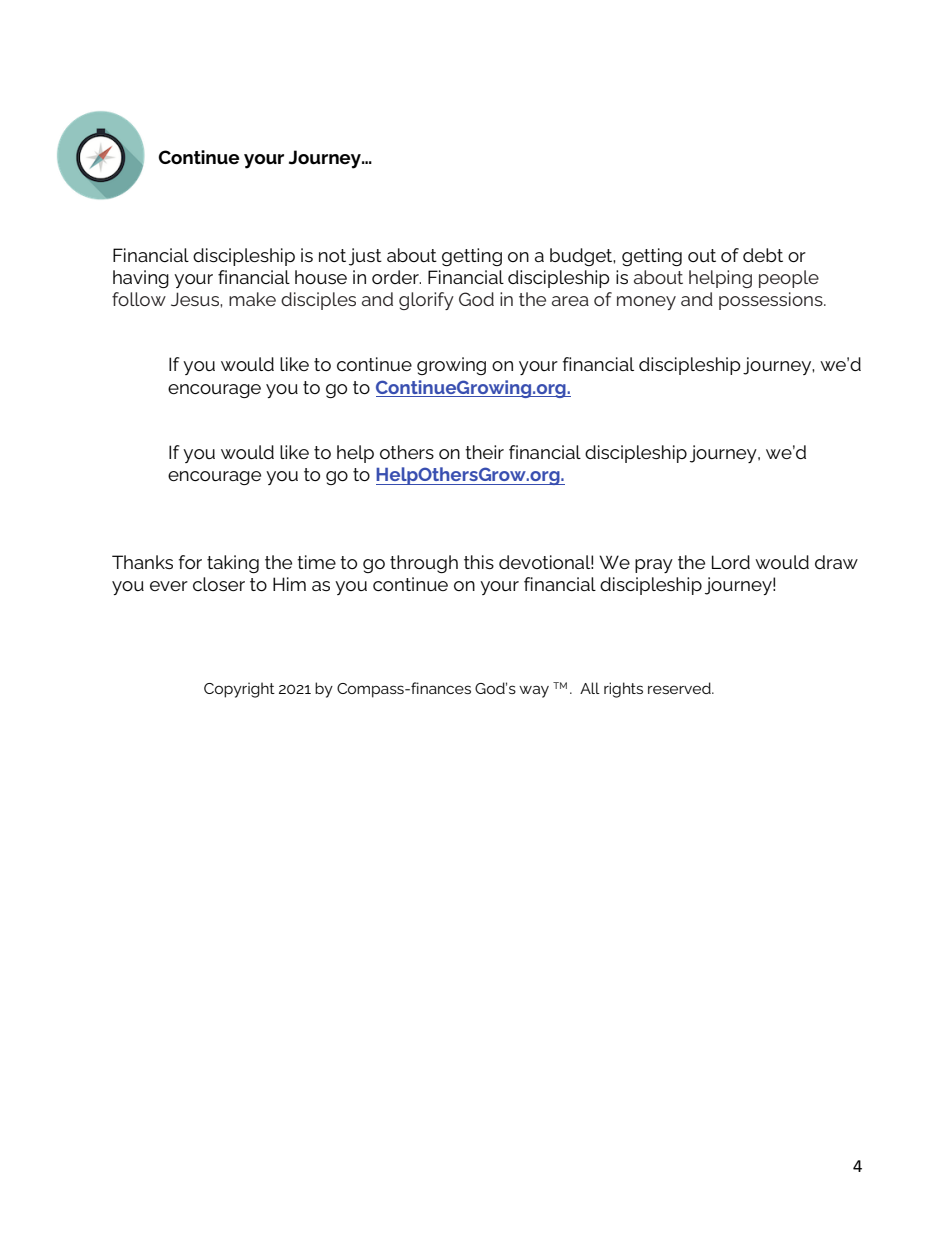 Image resolution: width=952 pixels, height=1233 pixels. What do you see at coordinates (426, 301) in the screenshot?
I see `glorify` at bounding box center [426, 301].
